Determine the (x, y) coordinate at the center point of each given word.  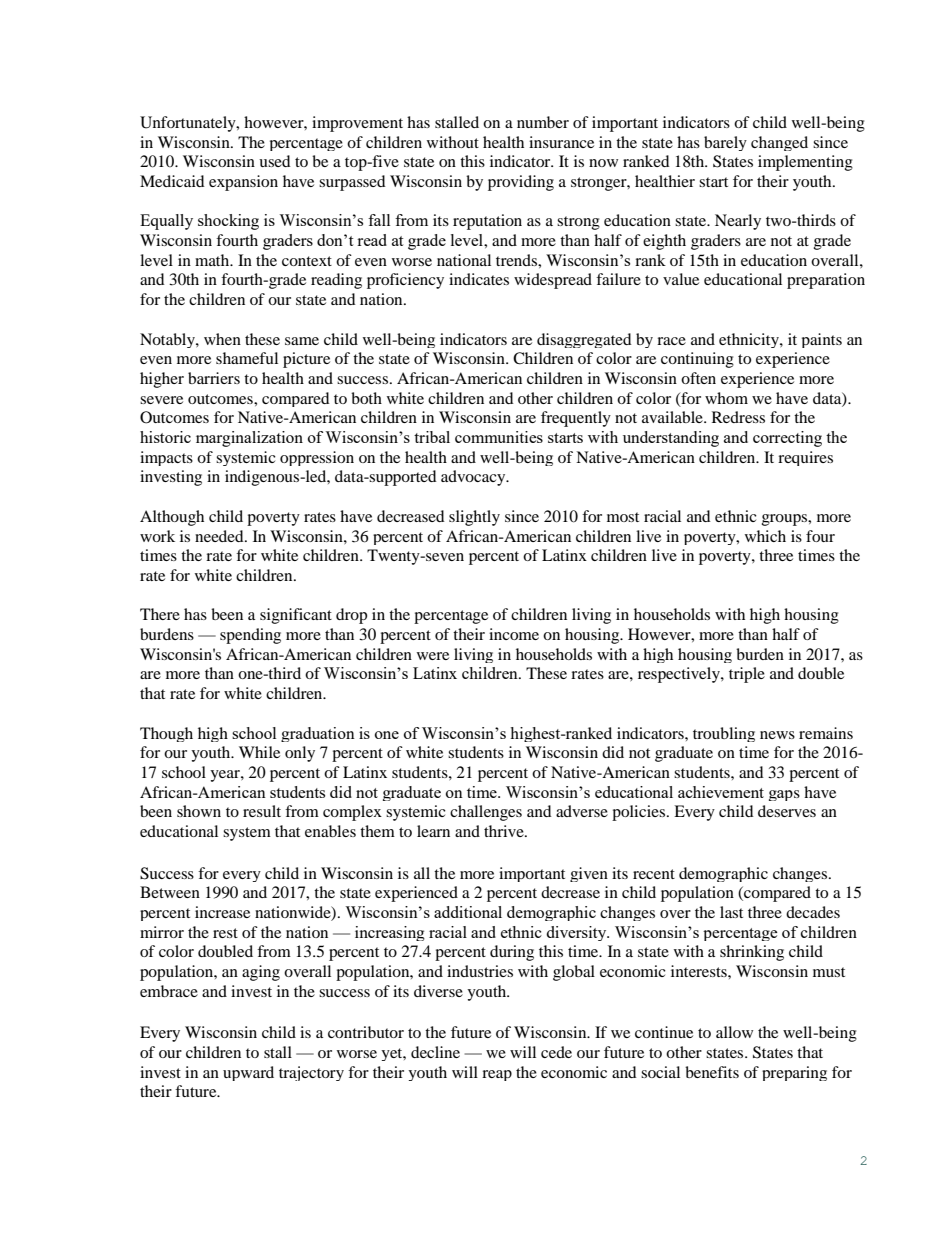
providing (521, 183)
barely (725, 143)
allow (734, 1032)
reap (497, 1075)
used (275, 161)
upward (248, 1073)
